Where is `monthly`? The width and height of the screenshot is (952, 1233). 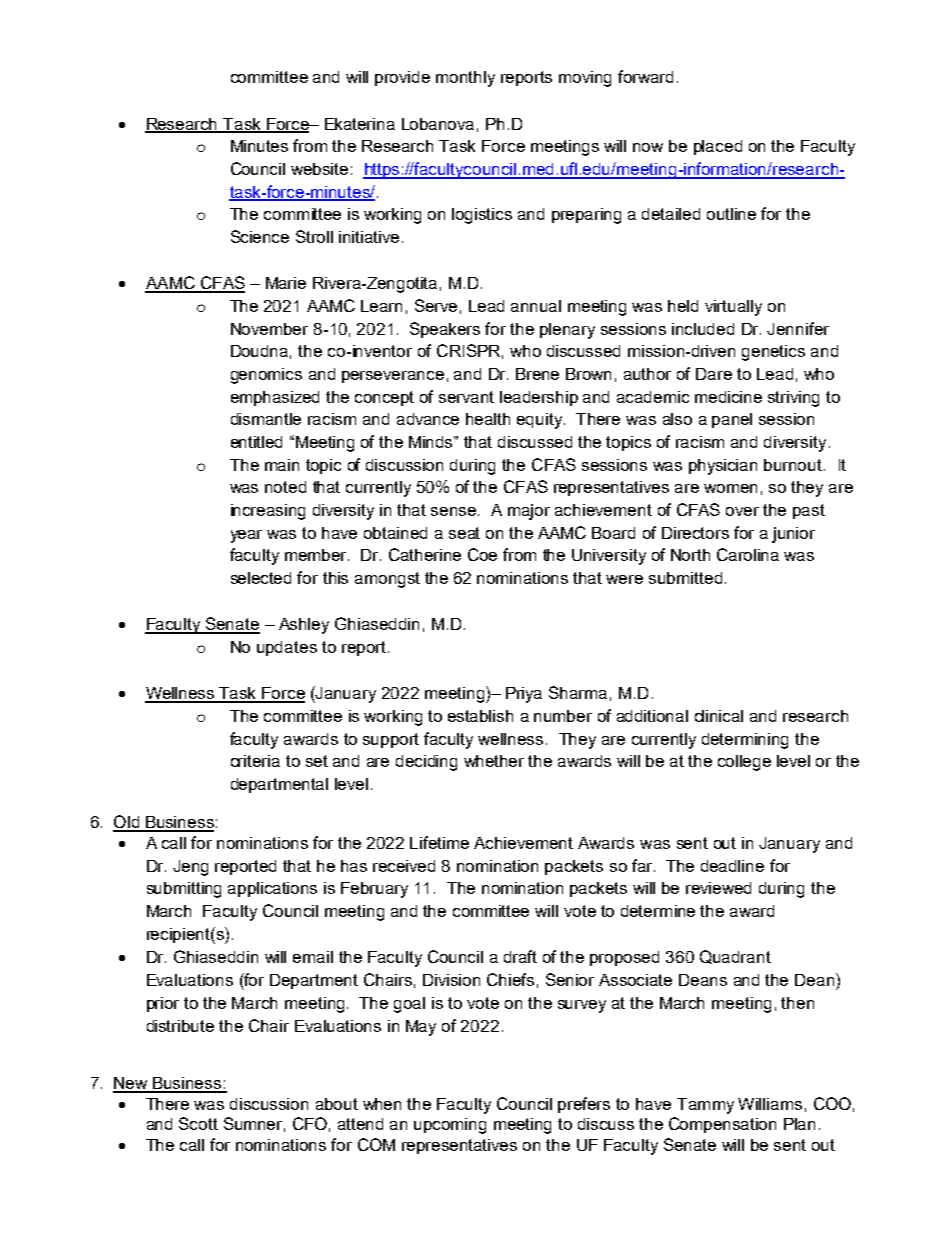 monthly is located at coordinates (465, 79).
